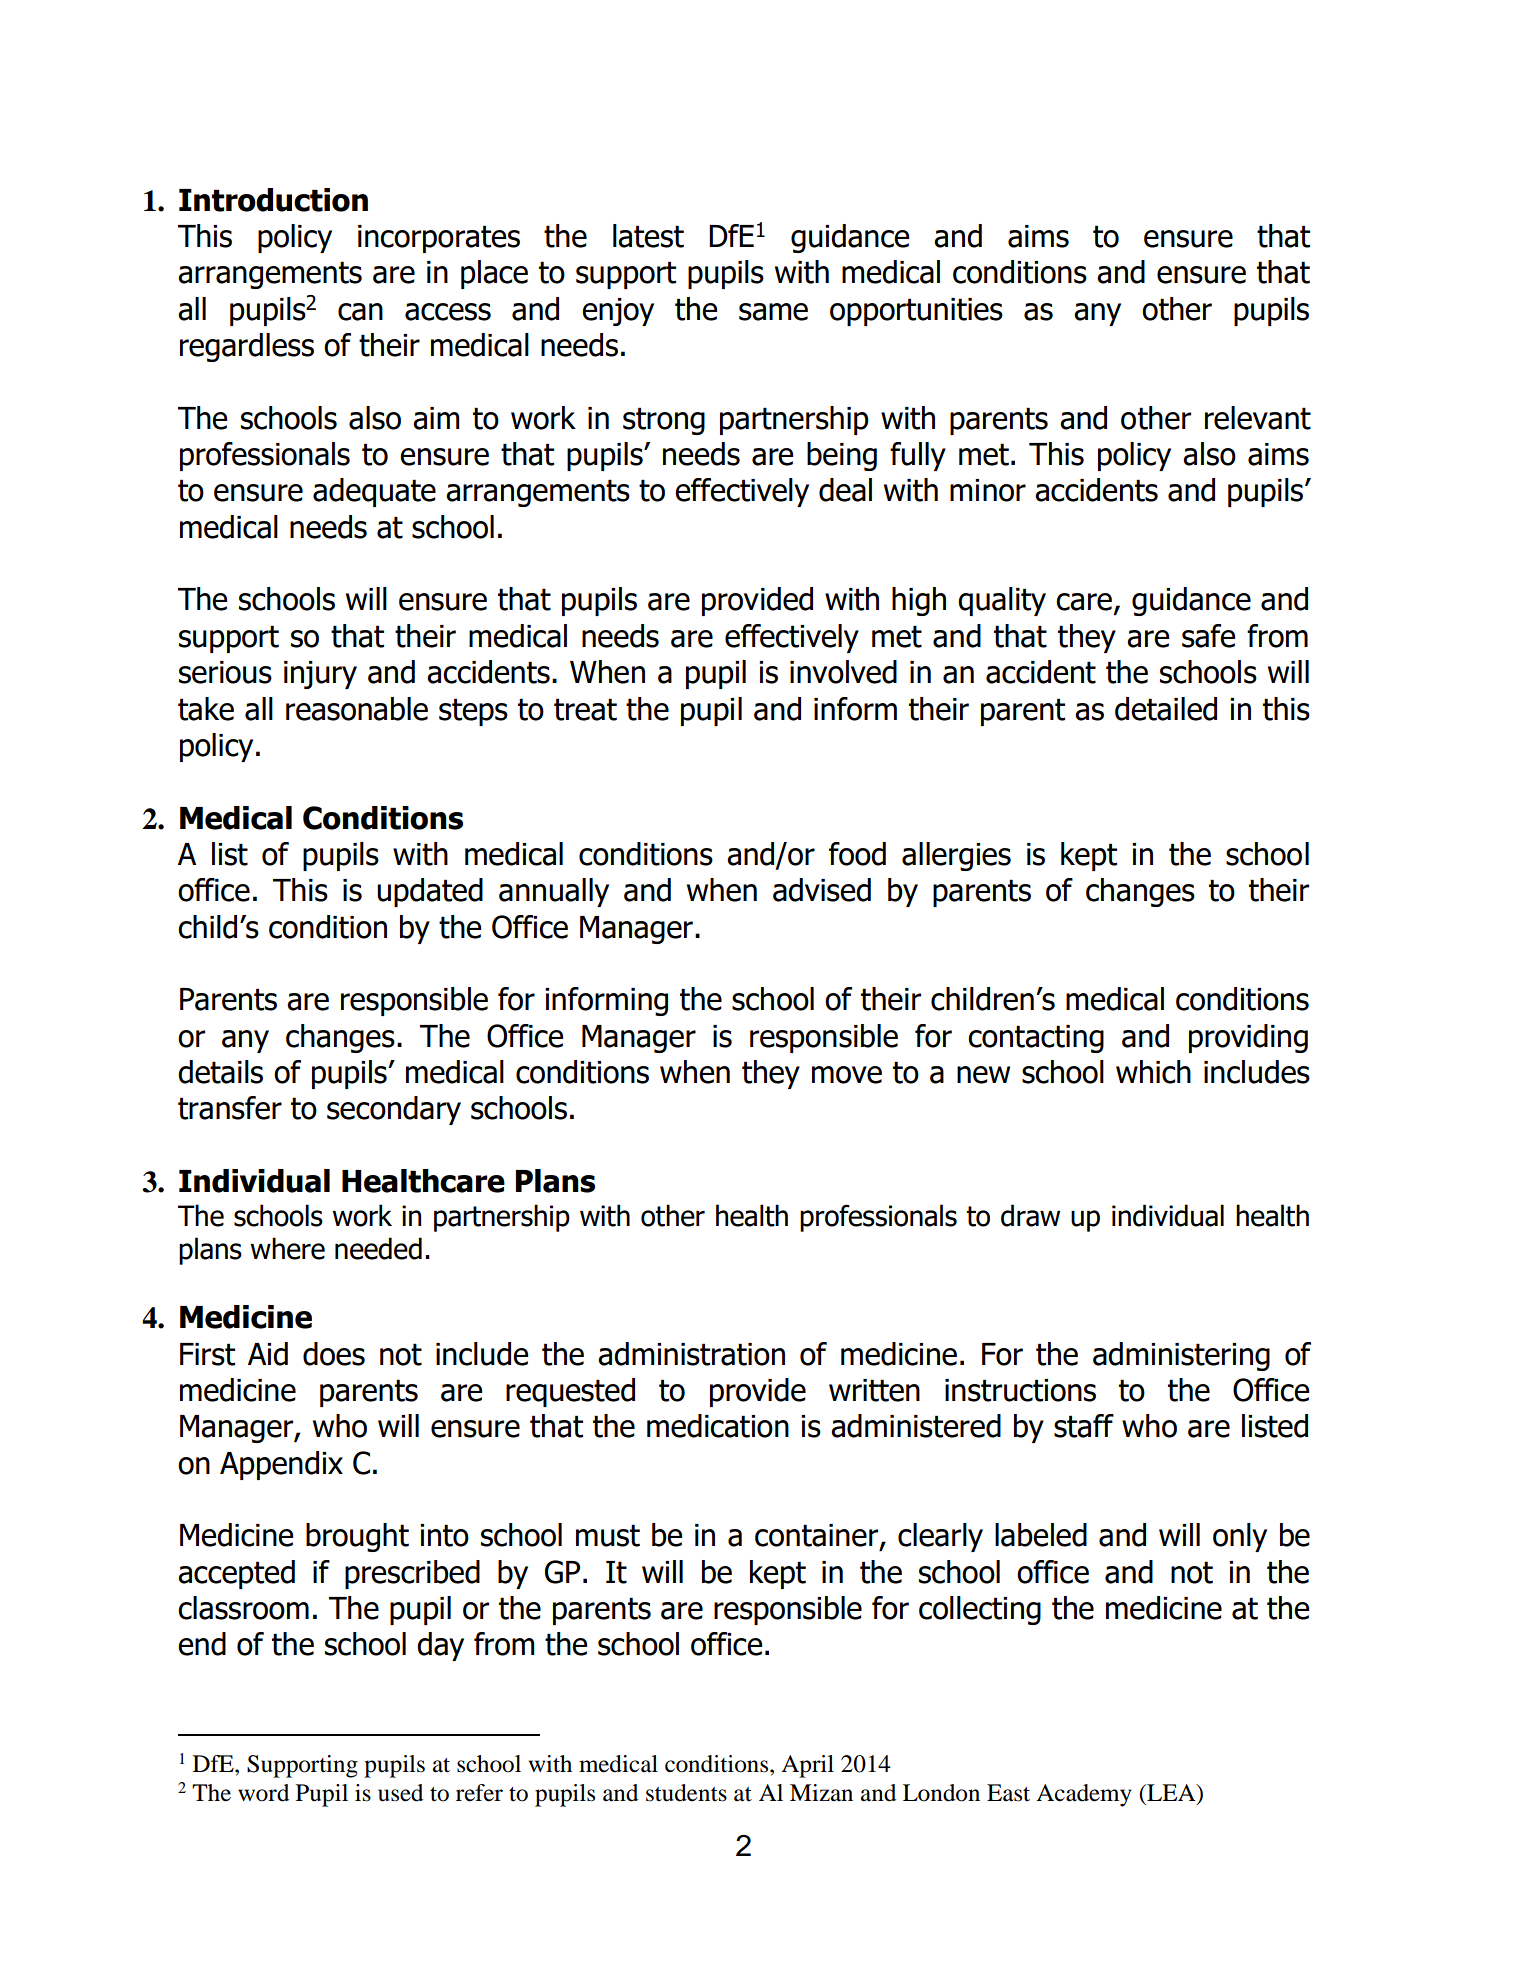 The image size is (1536, 1987). Describe the element at coordinates (320, 675) in the page. I see `injury` at that location.
